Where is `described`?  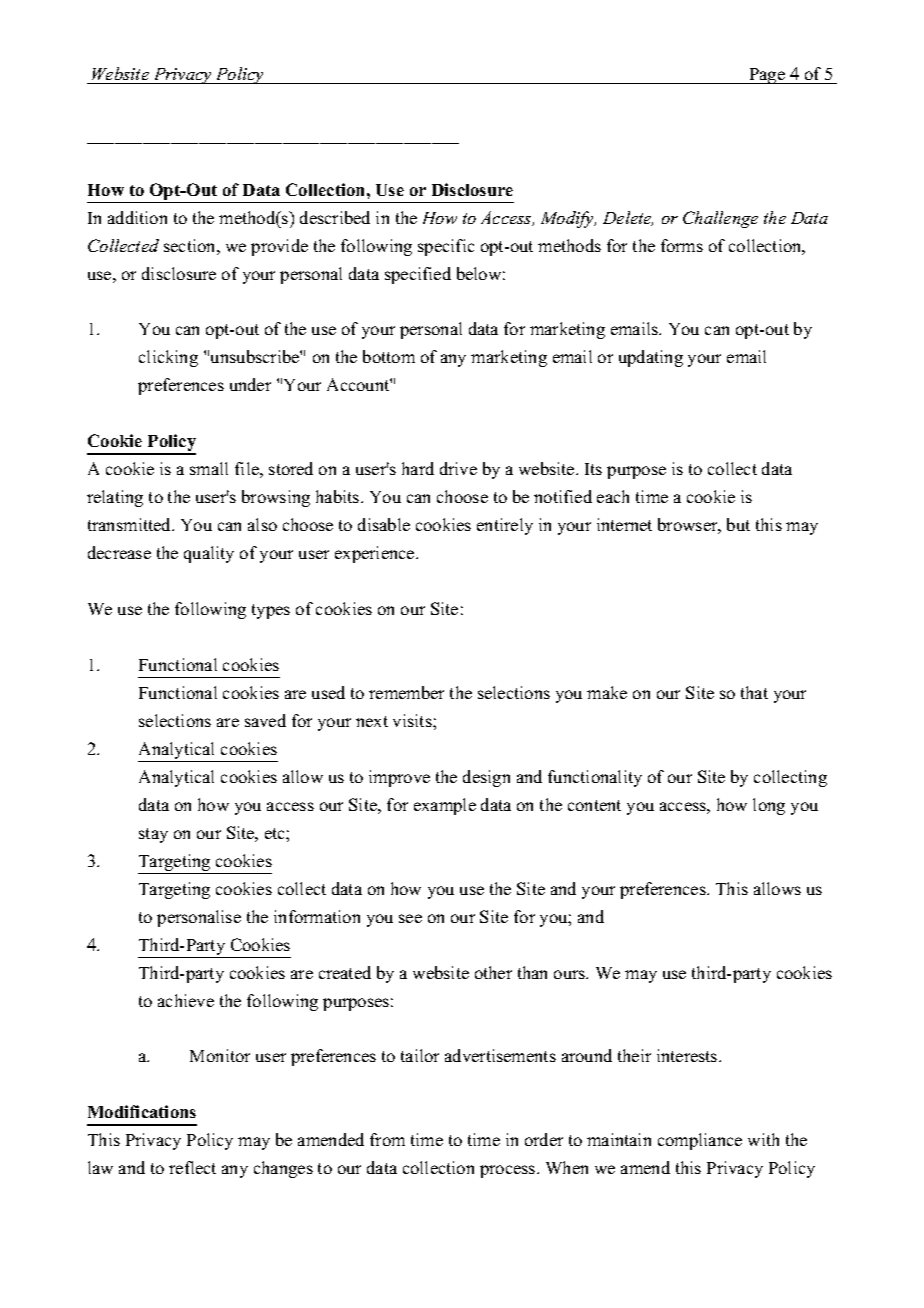 described is located at coordinates (335, 217).
